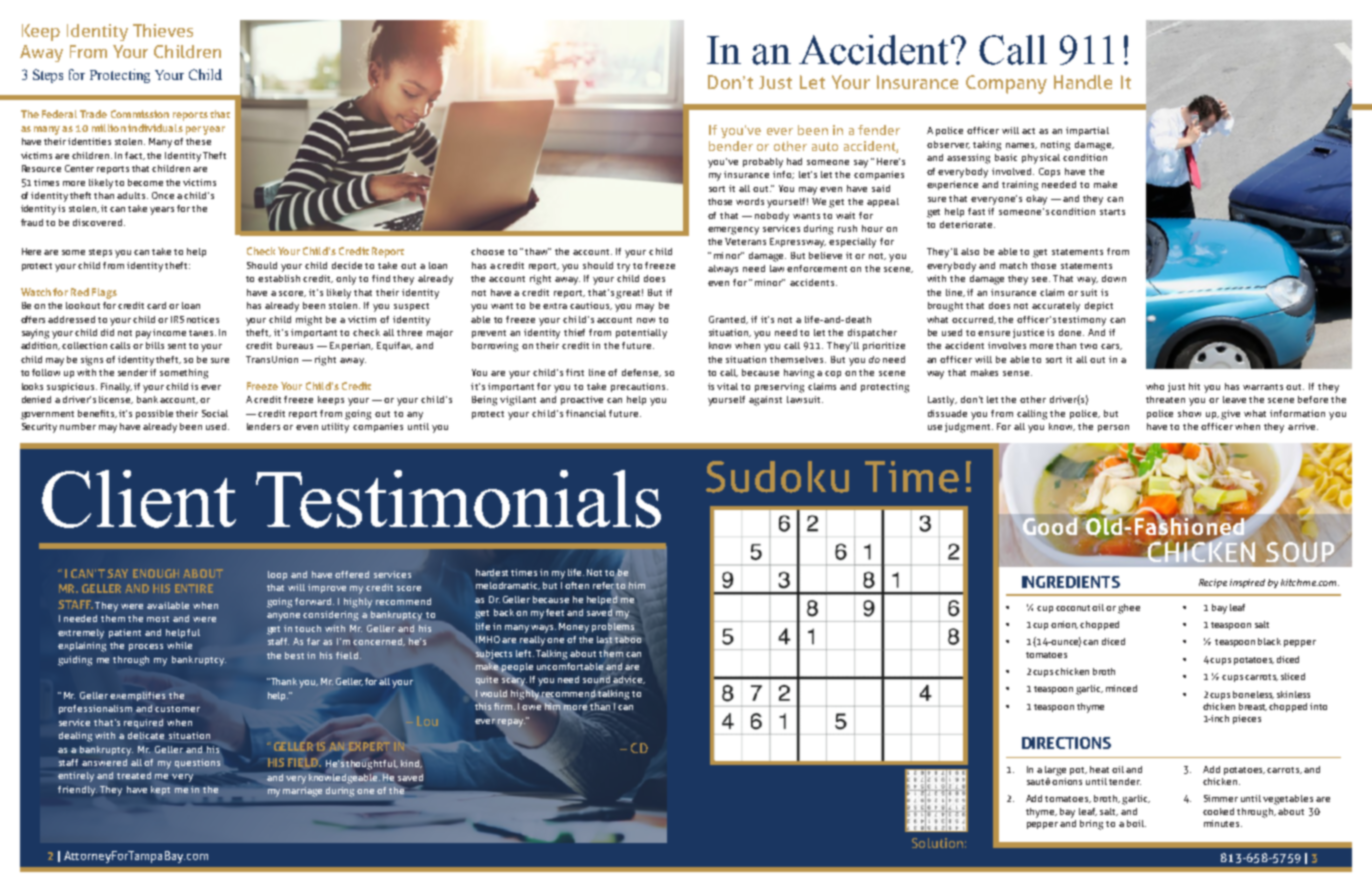 The image size is (1372, 887). Describe the element at coordinates (139, 499) in the image. I see `Client` at that location.
